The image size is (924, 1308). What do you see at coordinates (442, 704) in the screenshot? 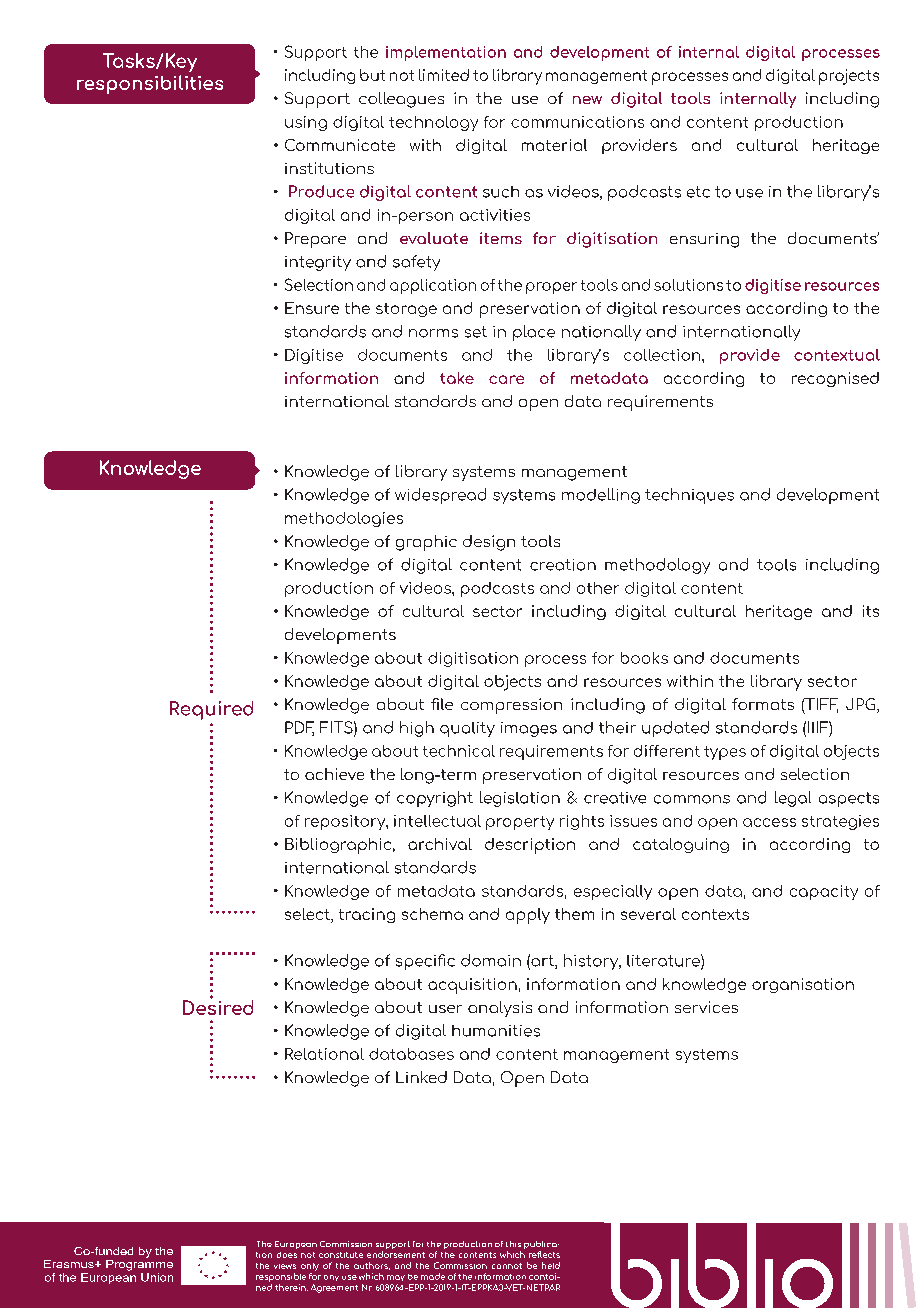
I see `file` at bounding box center [442, 704].
